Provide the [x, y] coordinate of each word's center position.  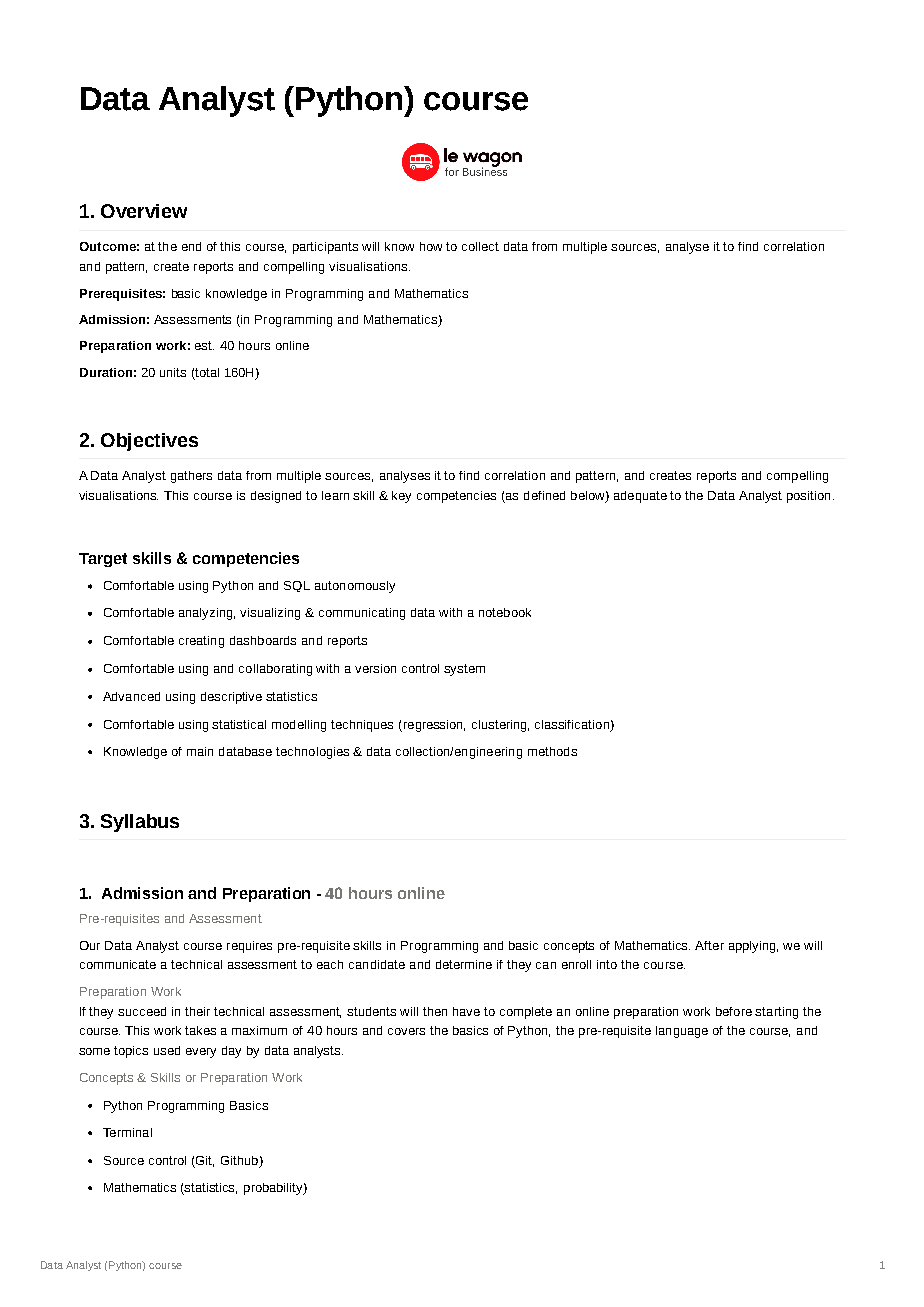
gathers [191, 477]
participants [325, 248]
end [191, 246]
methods [552, 751]
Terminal [127, 1132]
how [431, 246]
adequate [640, 497]
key [401, 497]
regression [433, 726]
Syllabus [140, 823]
